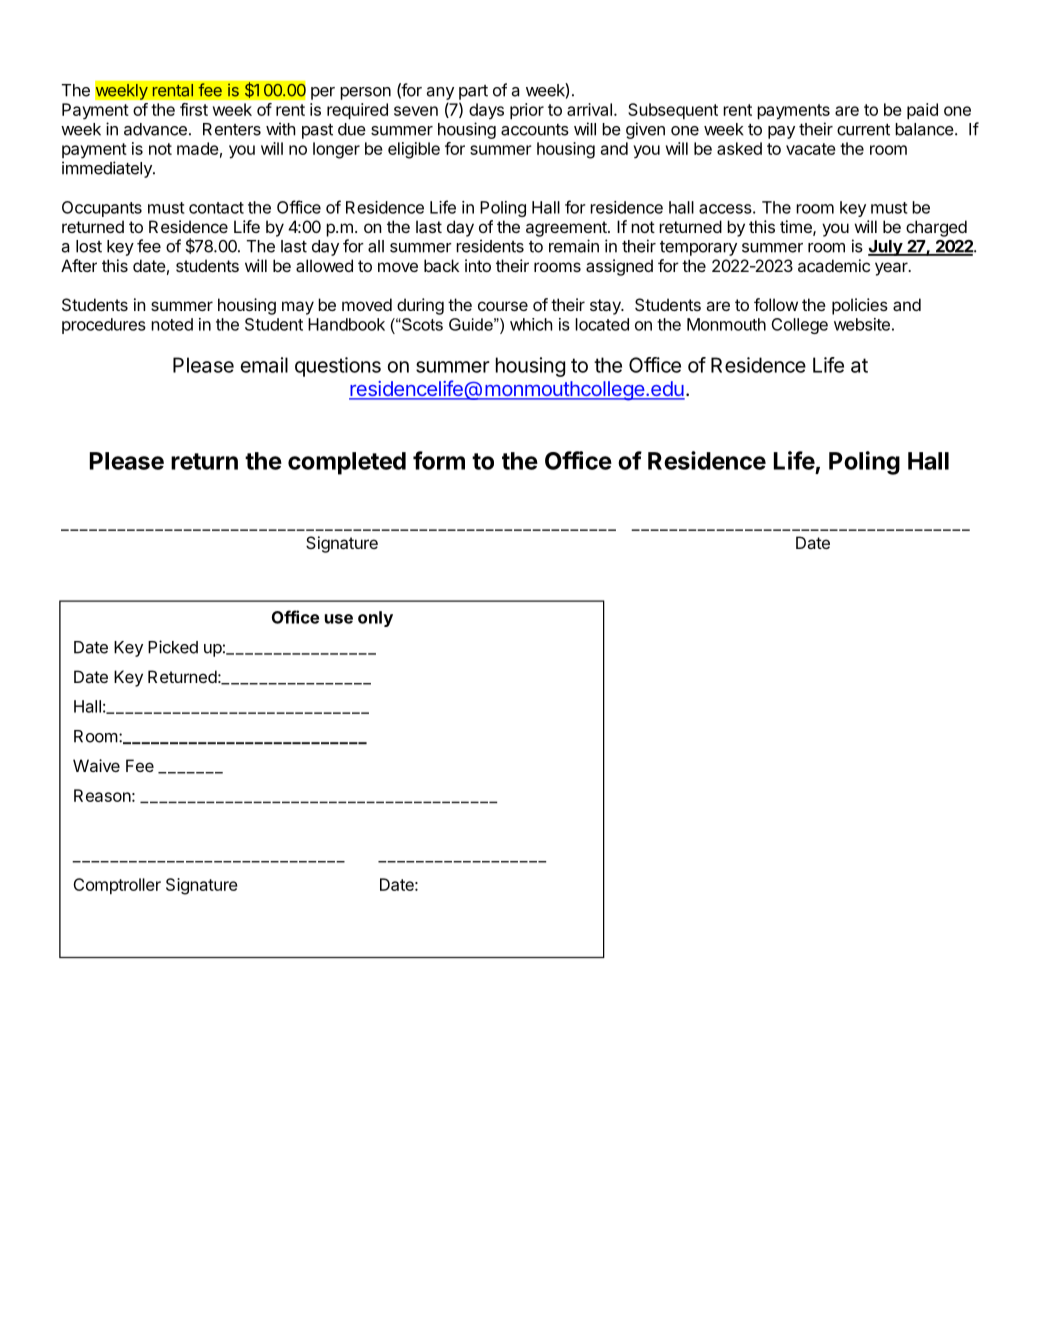  Describe the element at coordinates (173, 647) in the page. I see `Picked` at that location.
